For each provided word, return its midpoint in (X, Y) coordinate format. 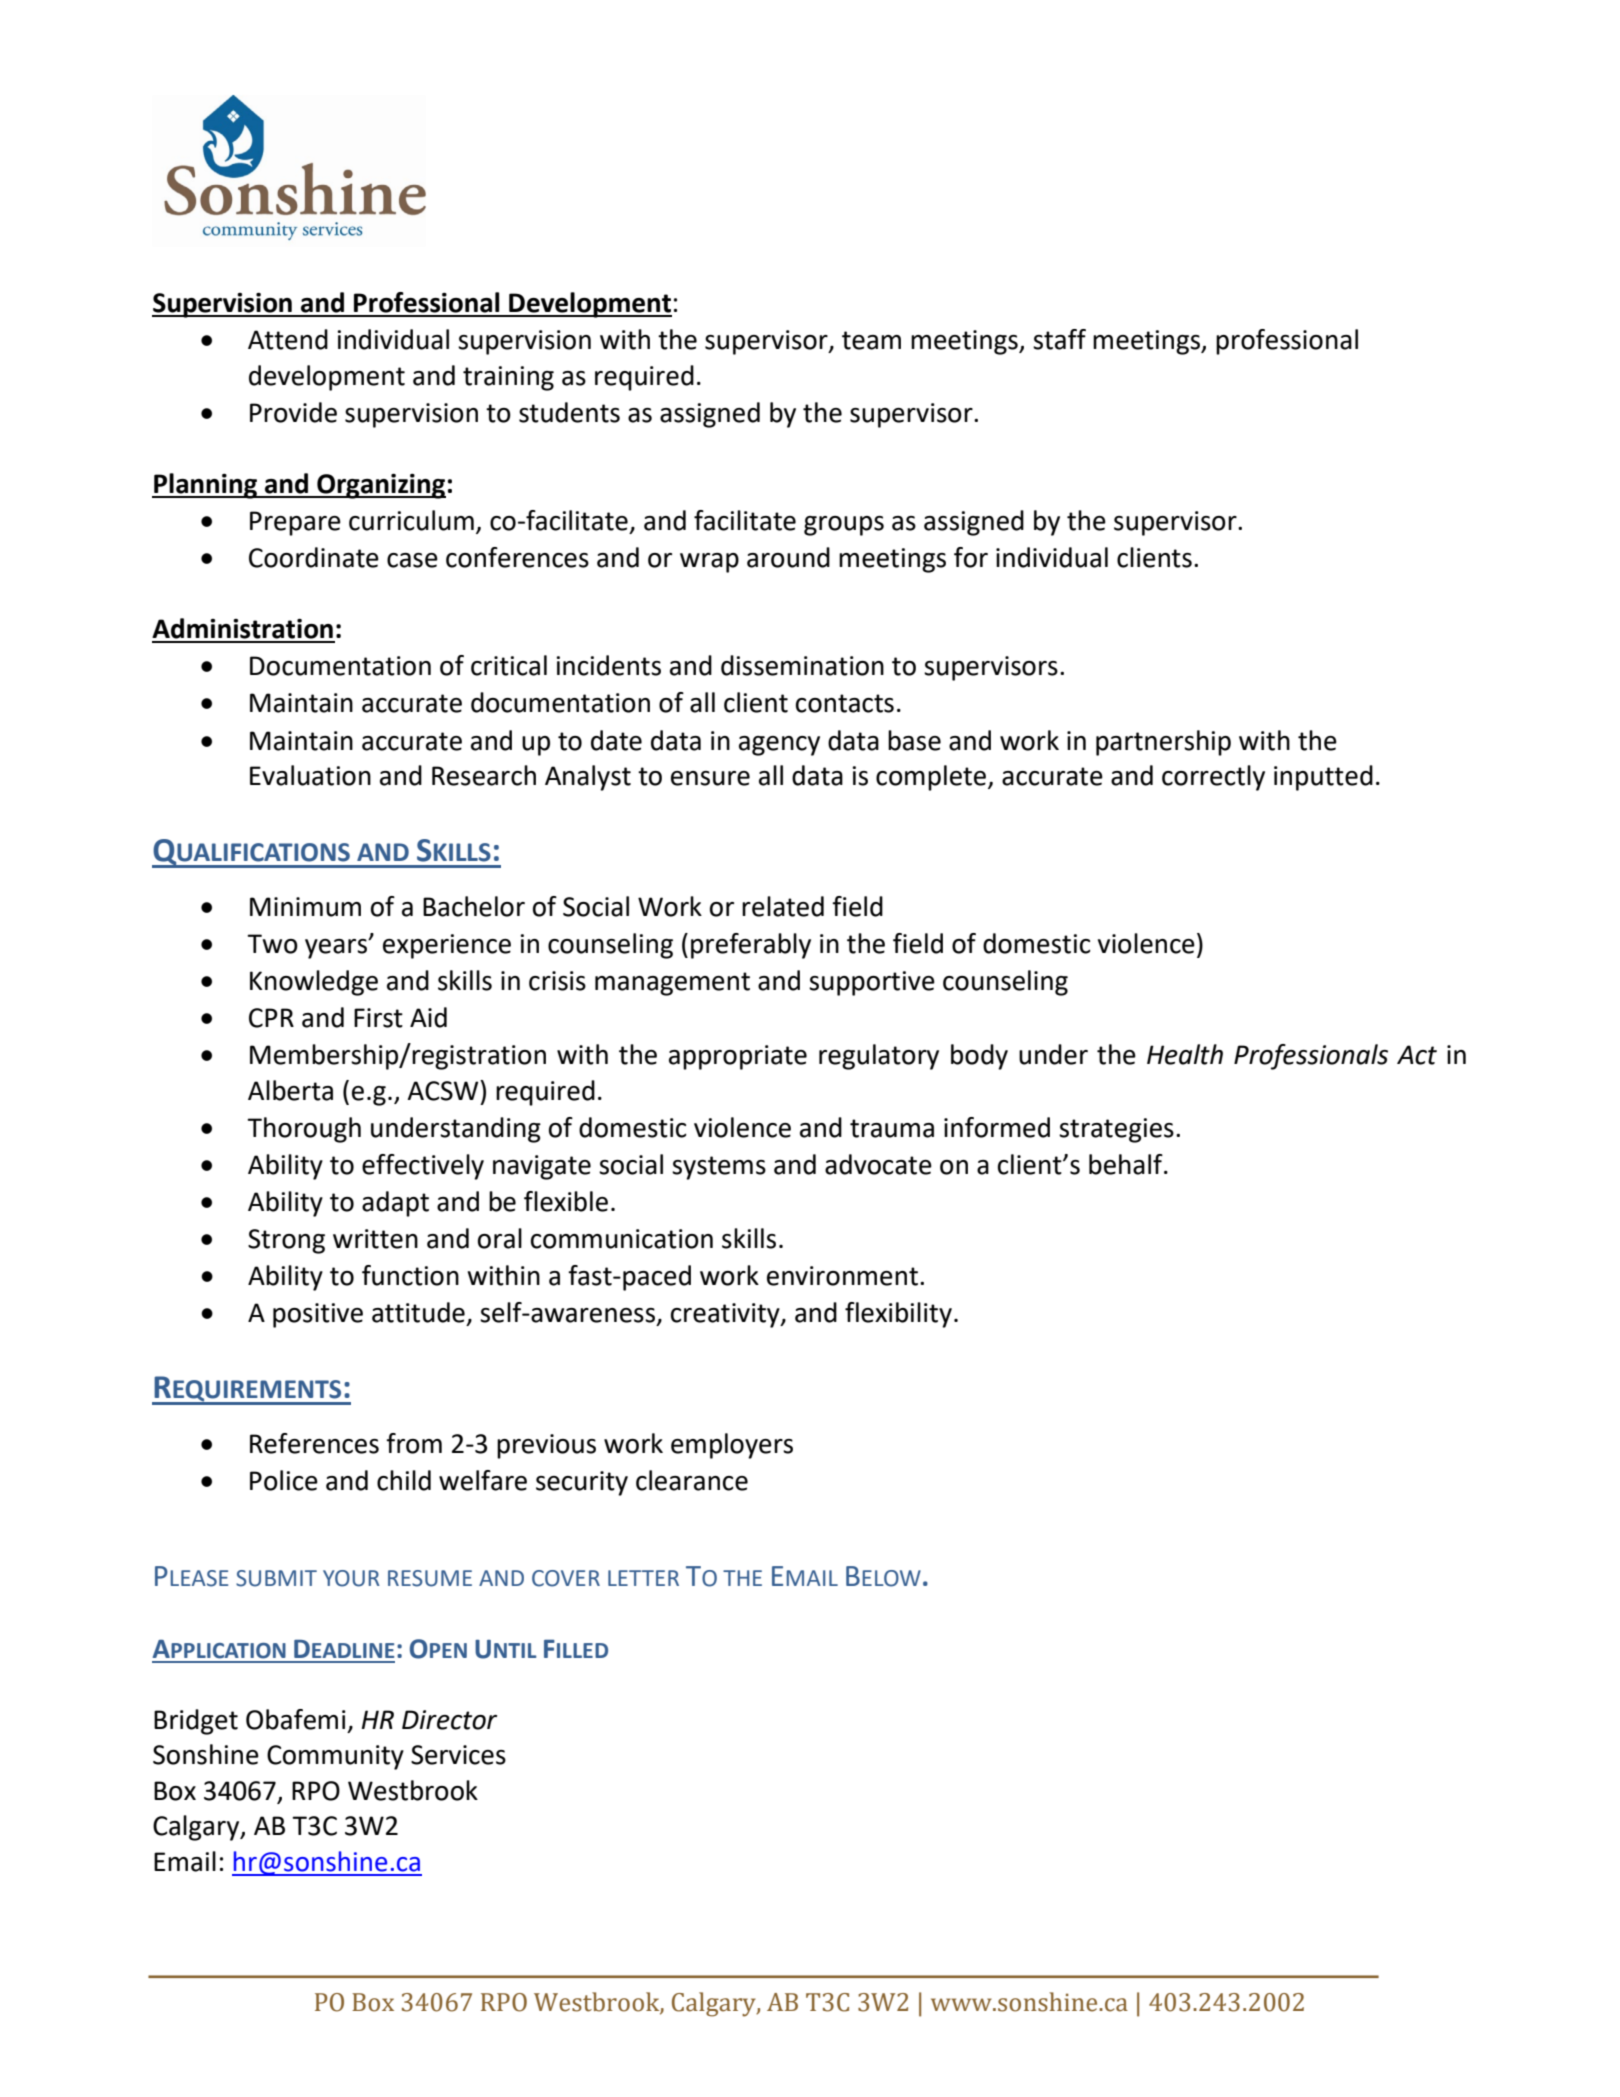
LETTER (643, 1578)
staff (1059, 339)
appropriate (738, 1057)
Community (335, 1757)
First (378, 1018)
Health (1185, 1054)
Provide (293, 412)
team (871, 340)
